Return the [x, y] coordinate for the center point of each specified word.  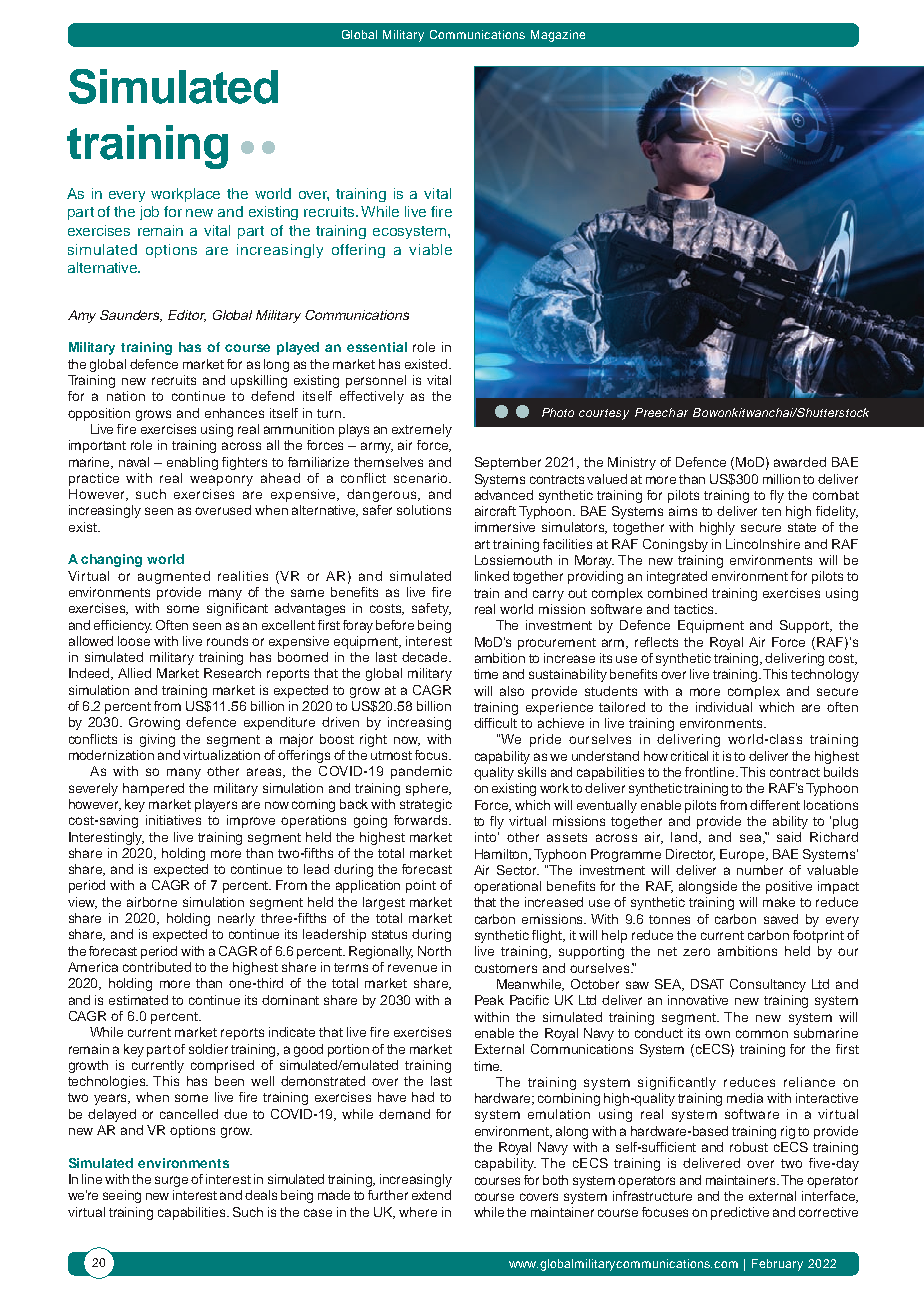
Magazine [558, 36]
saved [781, 919]
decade [426, 657]
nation [126, 396]
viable [430, 249]
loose [134, 641]
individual [724, 707]
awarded [800, 462]
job [149, 213]
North [434, 951]
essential [377, 347]
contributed [157, 967]
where [418, 1212]
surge [171, 1181]
